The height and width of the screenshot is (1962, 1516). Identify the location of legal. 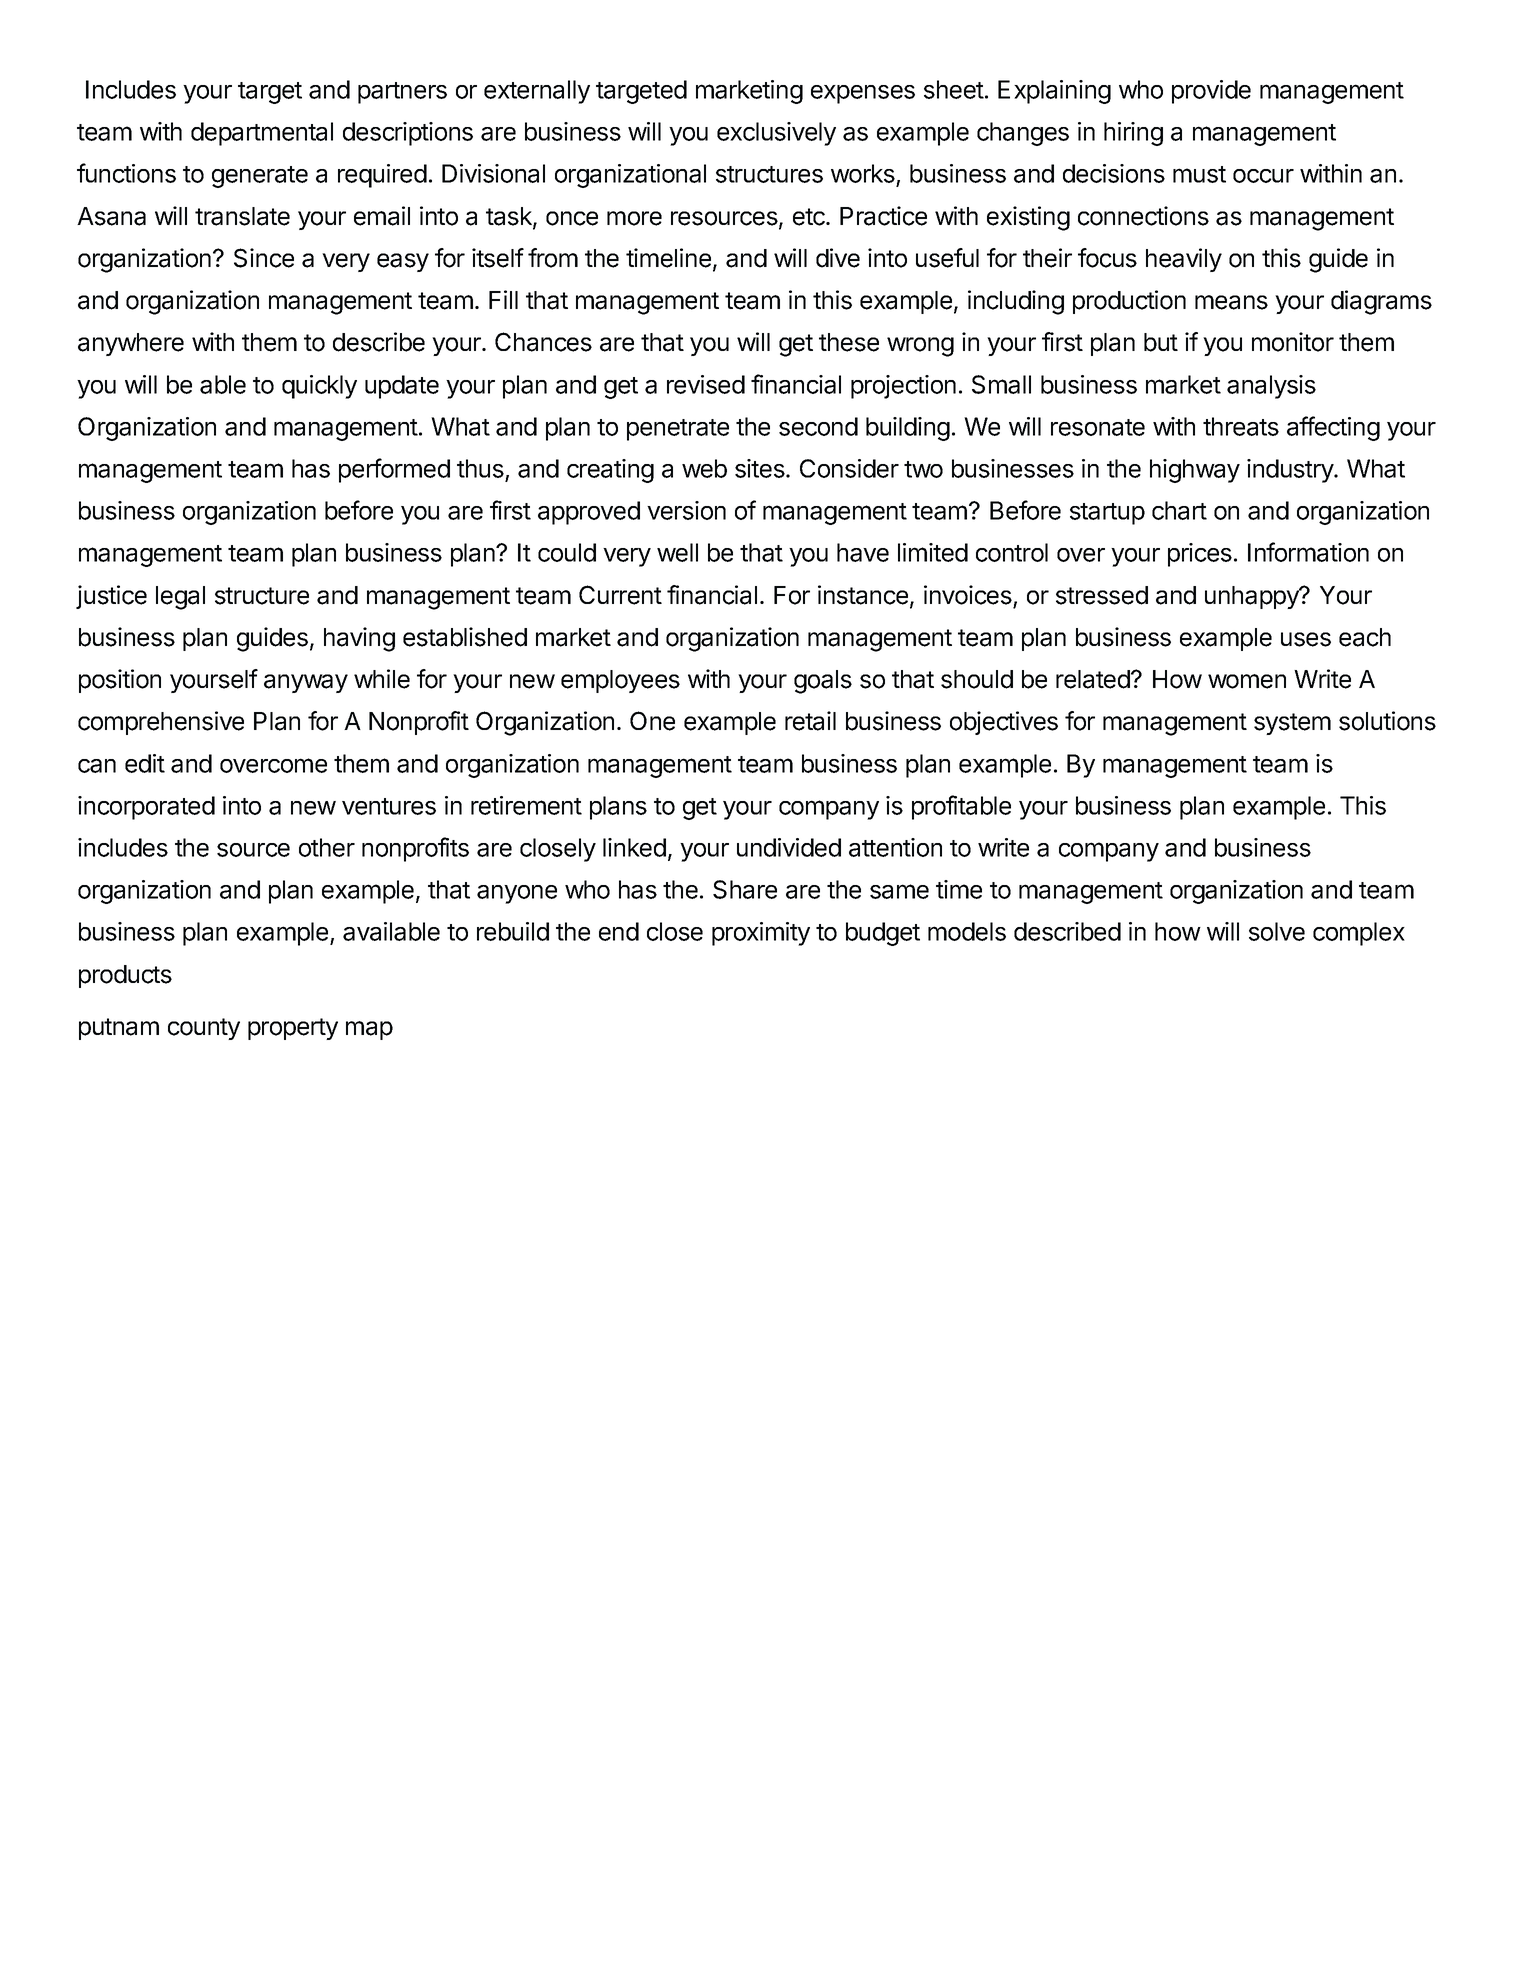
(180, 598).
